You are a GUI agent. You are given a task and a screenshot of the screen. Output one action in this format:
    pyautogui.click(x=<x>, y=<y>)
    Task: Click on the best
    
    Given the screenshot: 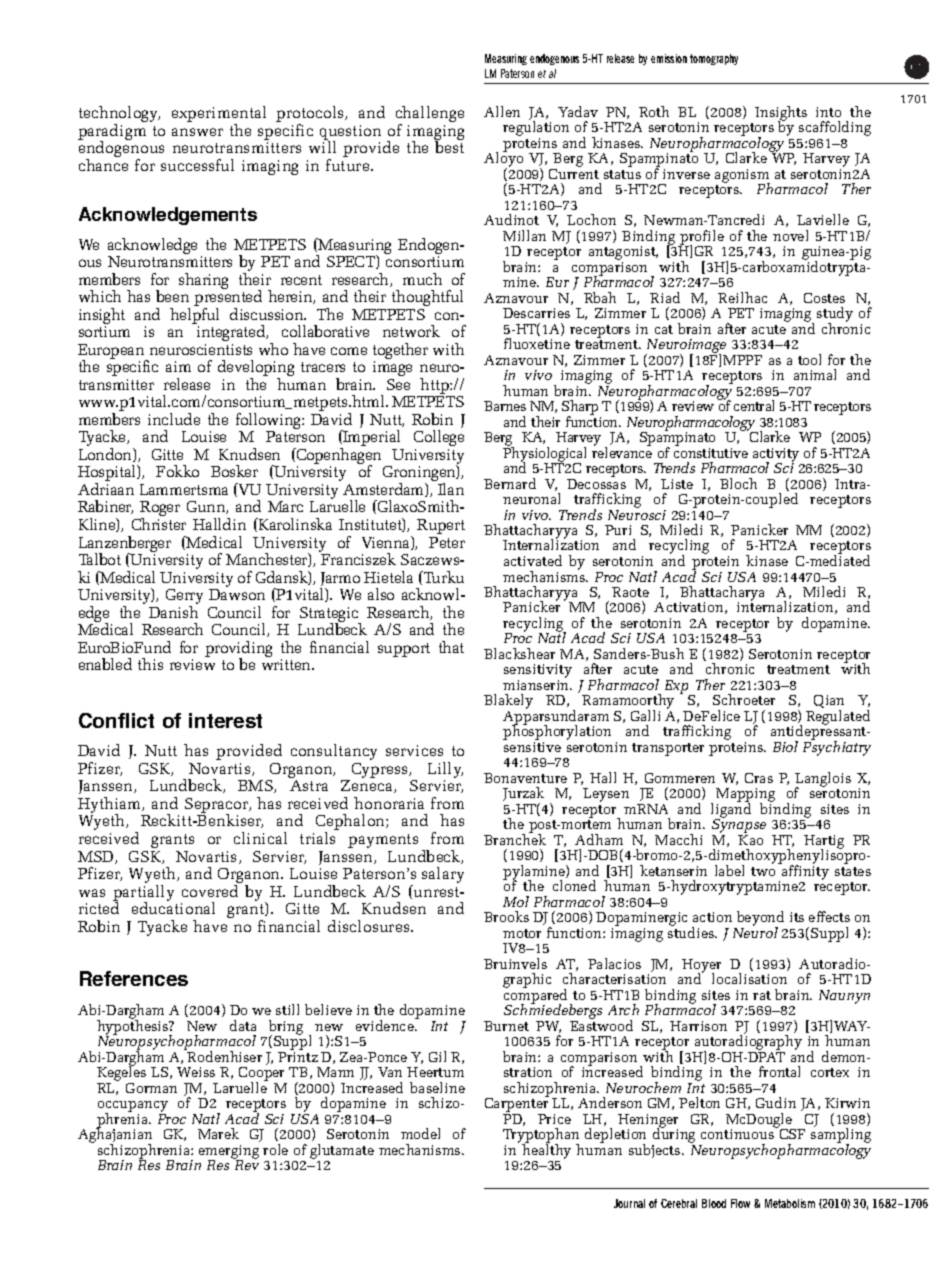 What is the action you would take?
    pyautogui.click(x=449, y=147)
